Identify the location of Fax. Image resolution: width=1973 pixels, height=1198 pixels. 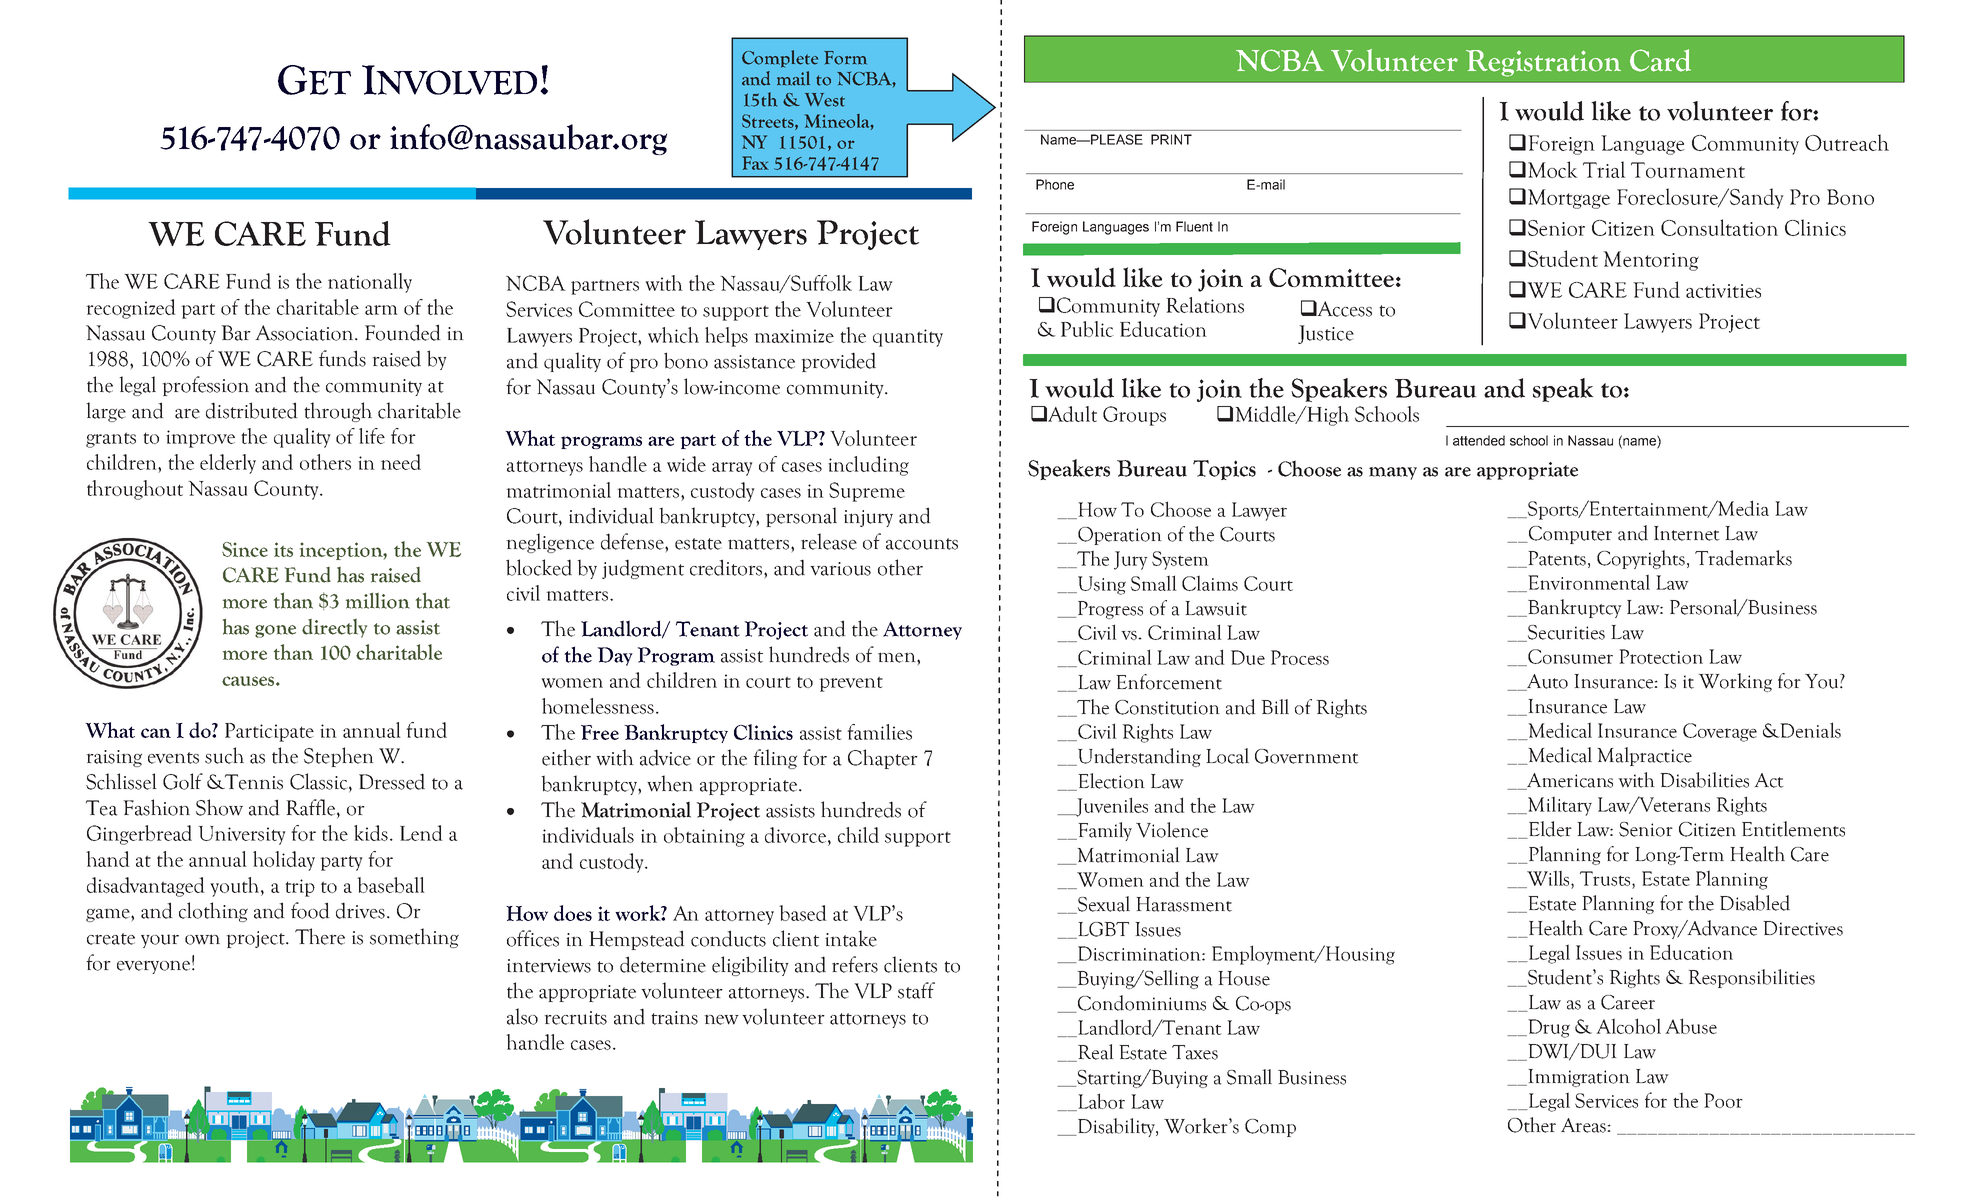
(755, 163).
